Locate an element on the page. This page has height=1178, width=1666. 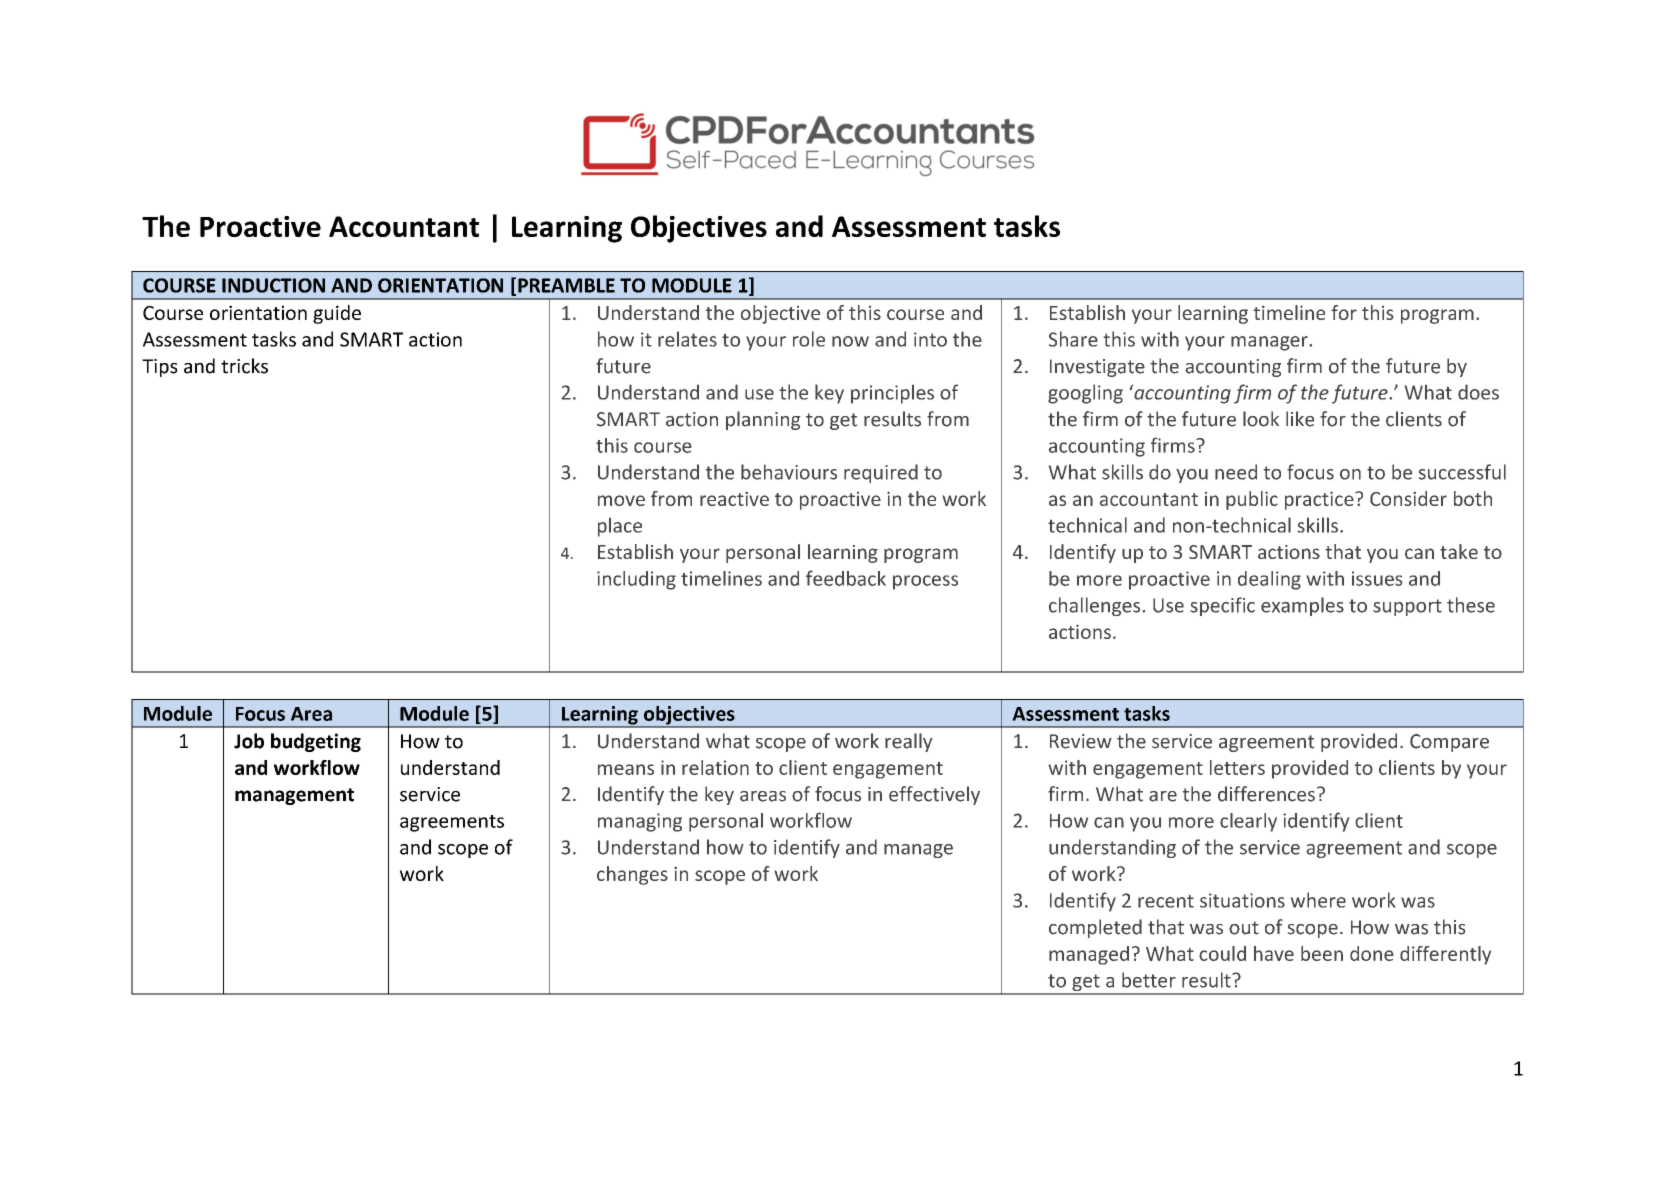
guide is located at coordinates (337, 314).
